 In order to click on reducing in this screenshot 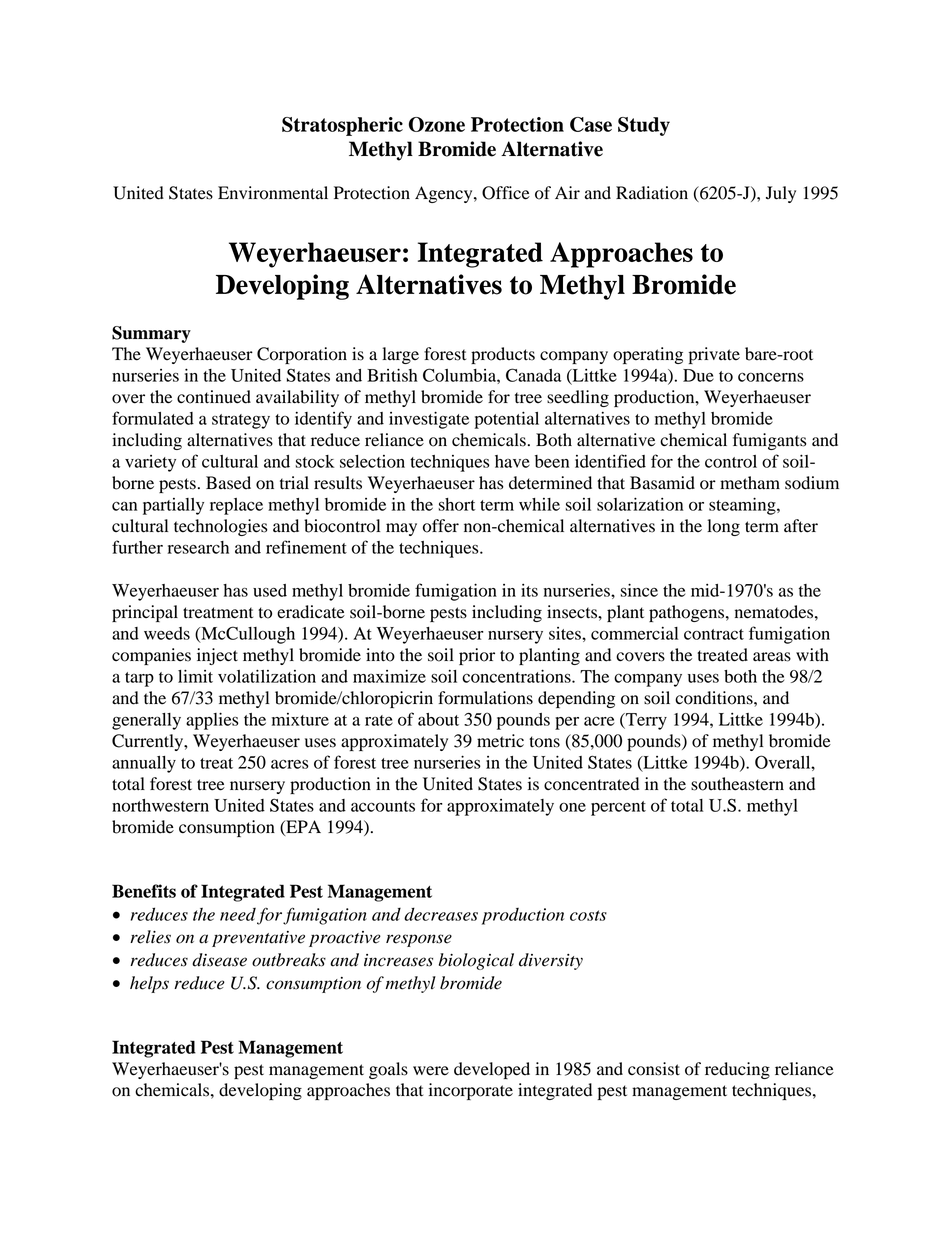, I will do `click(737, 1070)`.
